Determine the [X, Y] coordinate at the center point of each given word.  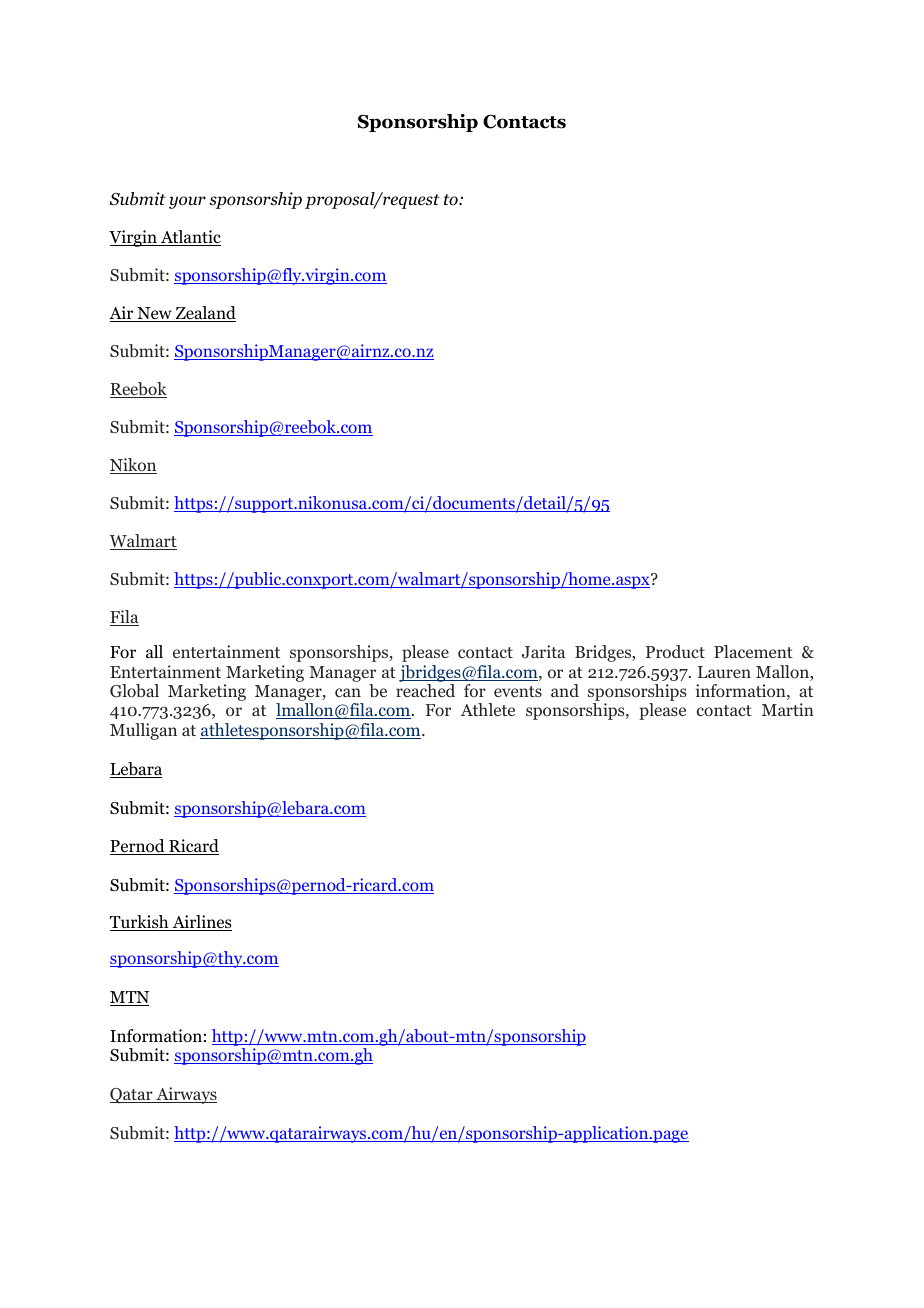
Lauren [724, 672]
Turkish [140, 923]
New [154, 314]
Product [675, 651]
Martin [788, 709]
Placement [753, 651]
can [348, 692]
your [187, 202]
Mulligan [143, 731]
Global [134, 691]
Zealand [204, 314]
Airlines [201, 923]
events [518, 691]
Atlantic [190, 238]
